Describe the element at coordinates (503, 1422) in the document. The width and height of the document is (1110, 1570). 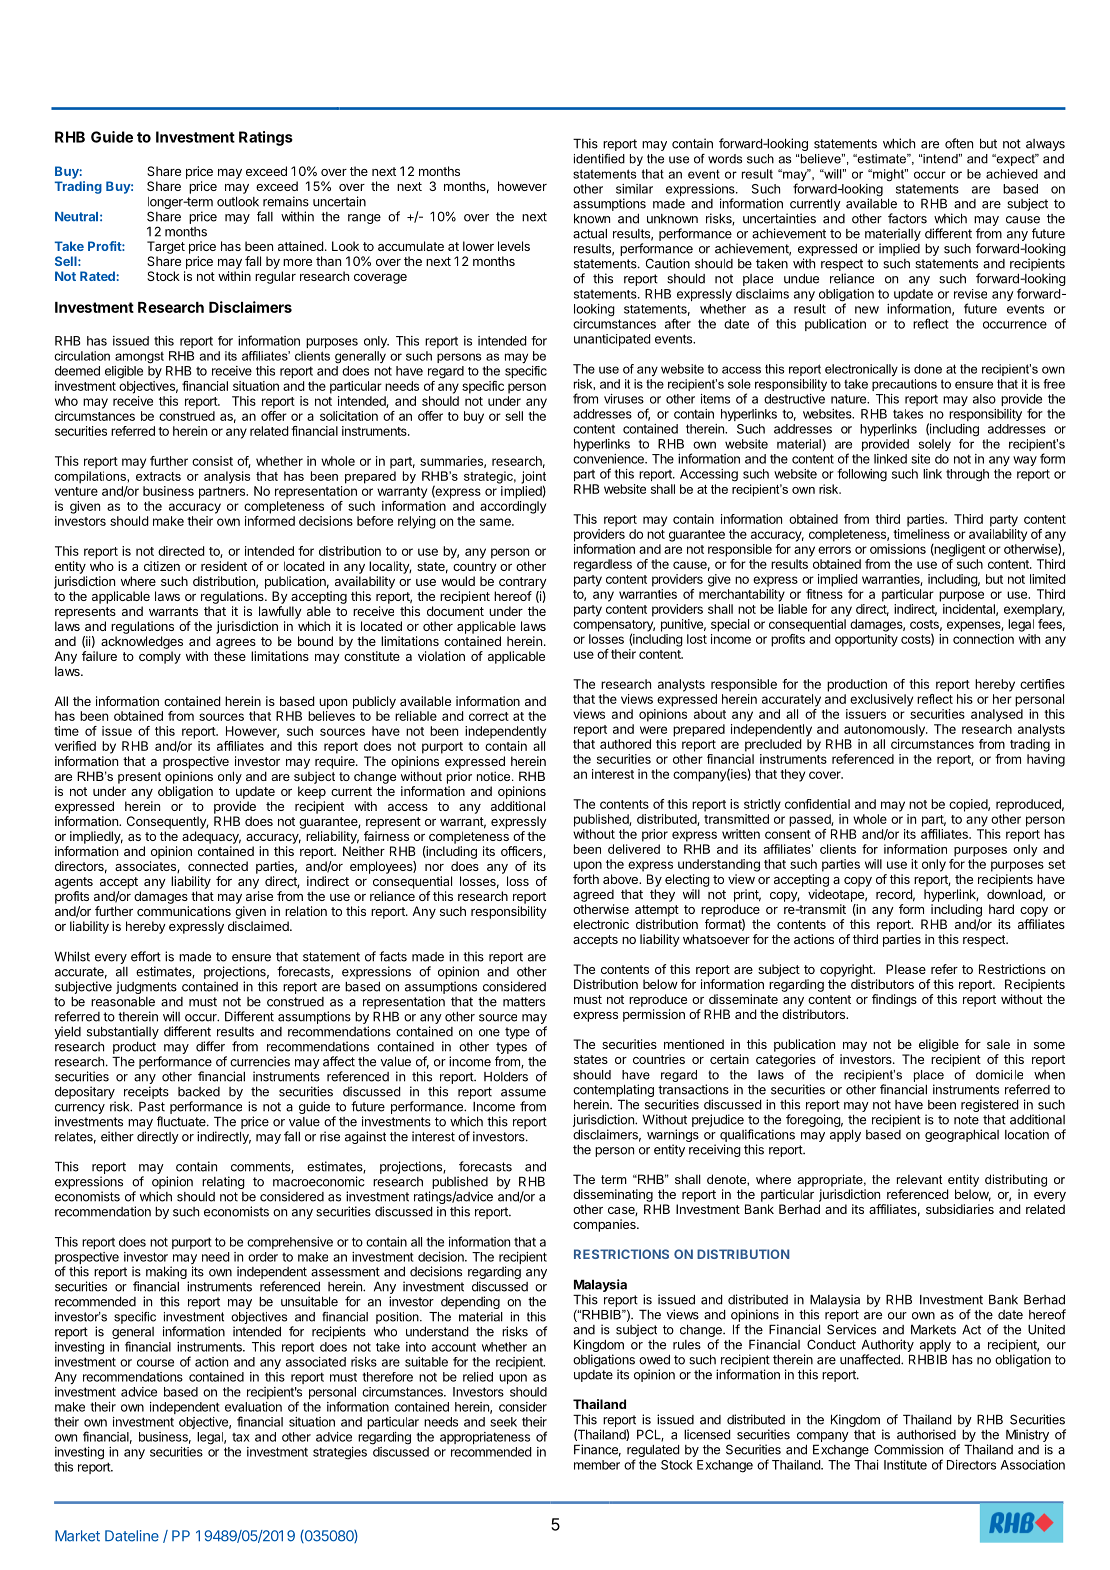
I see `seek` at that location.
